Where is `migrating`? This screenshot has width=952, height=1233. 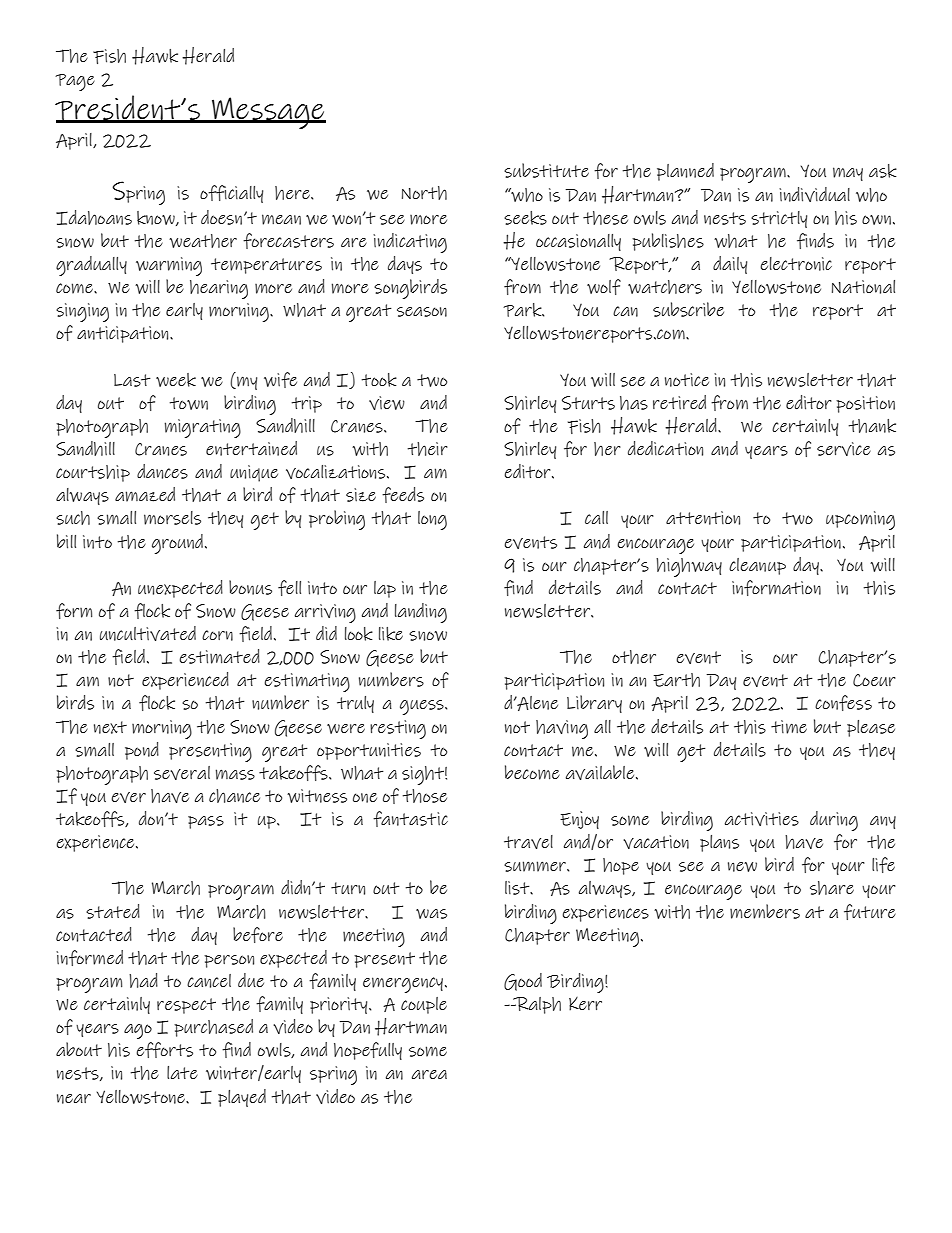 migrating is located at coordinates (202, 428).
